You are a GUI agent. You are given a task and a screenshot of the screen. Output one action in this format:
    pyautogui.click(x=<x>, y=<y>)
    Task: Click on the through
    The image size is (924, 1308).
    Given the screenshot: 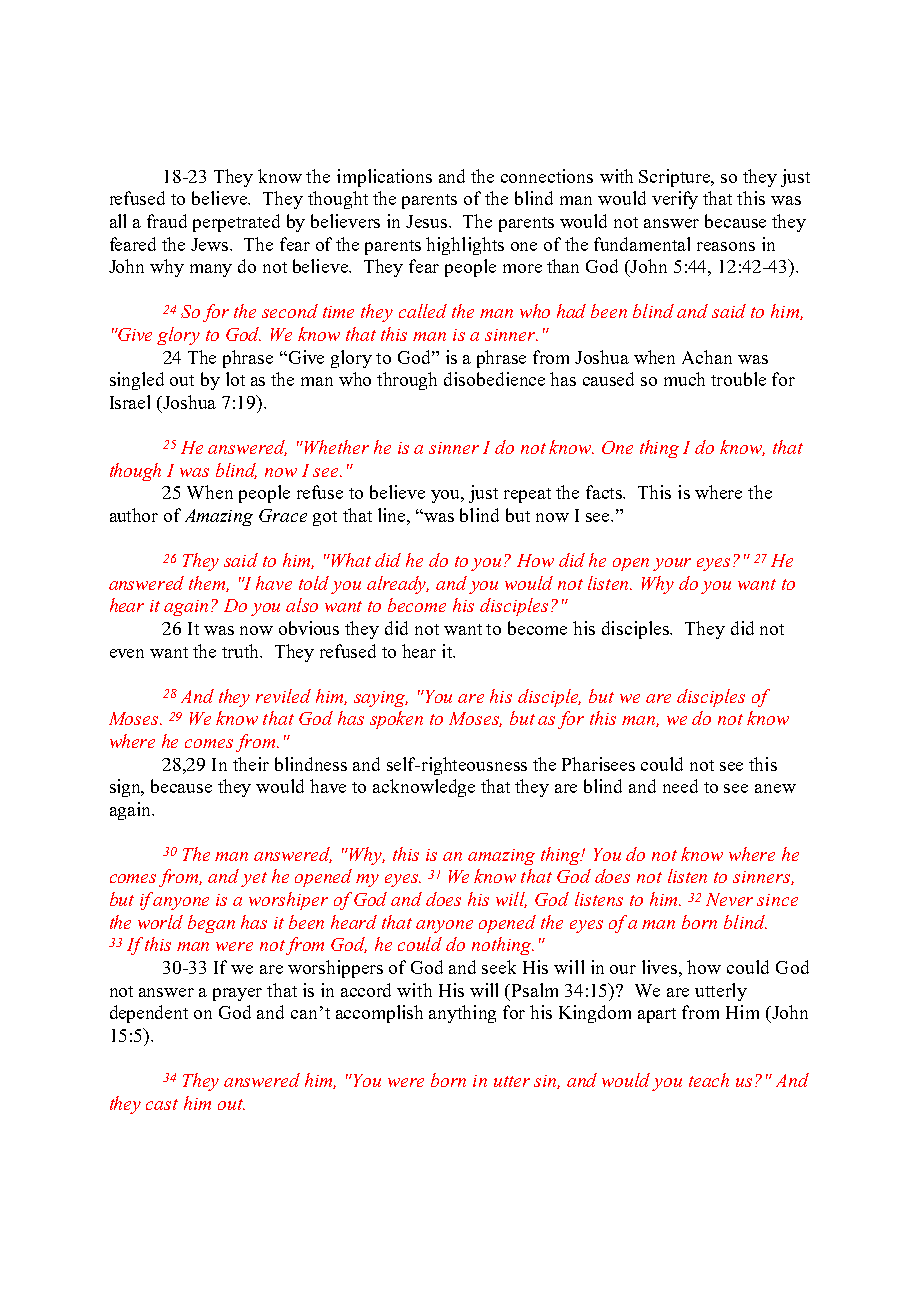 What is the action you would take?
    pyautogui.click(x=407, y=381)
